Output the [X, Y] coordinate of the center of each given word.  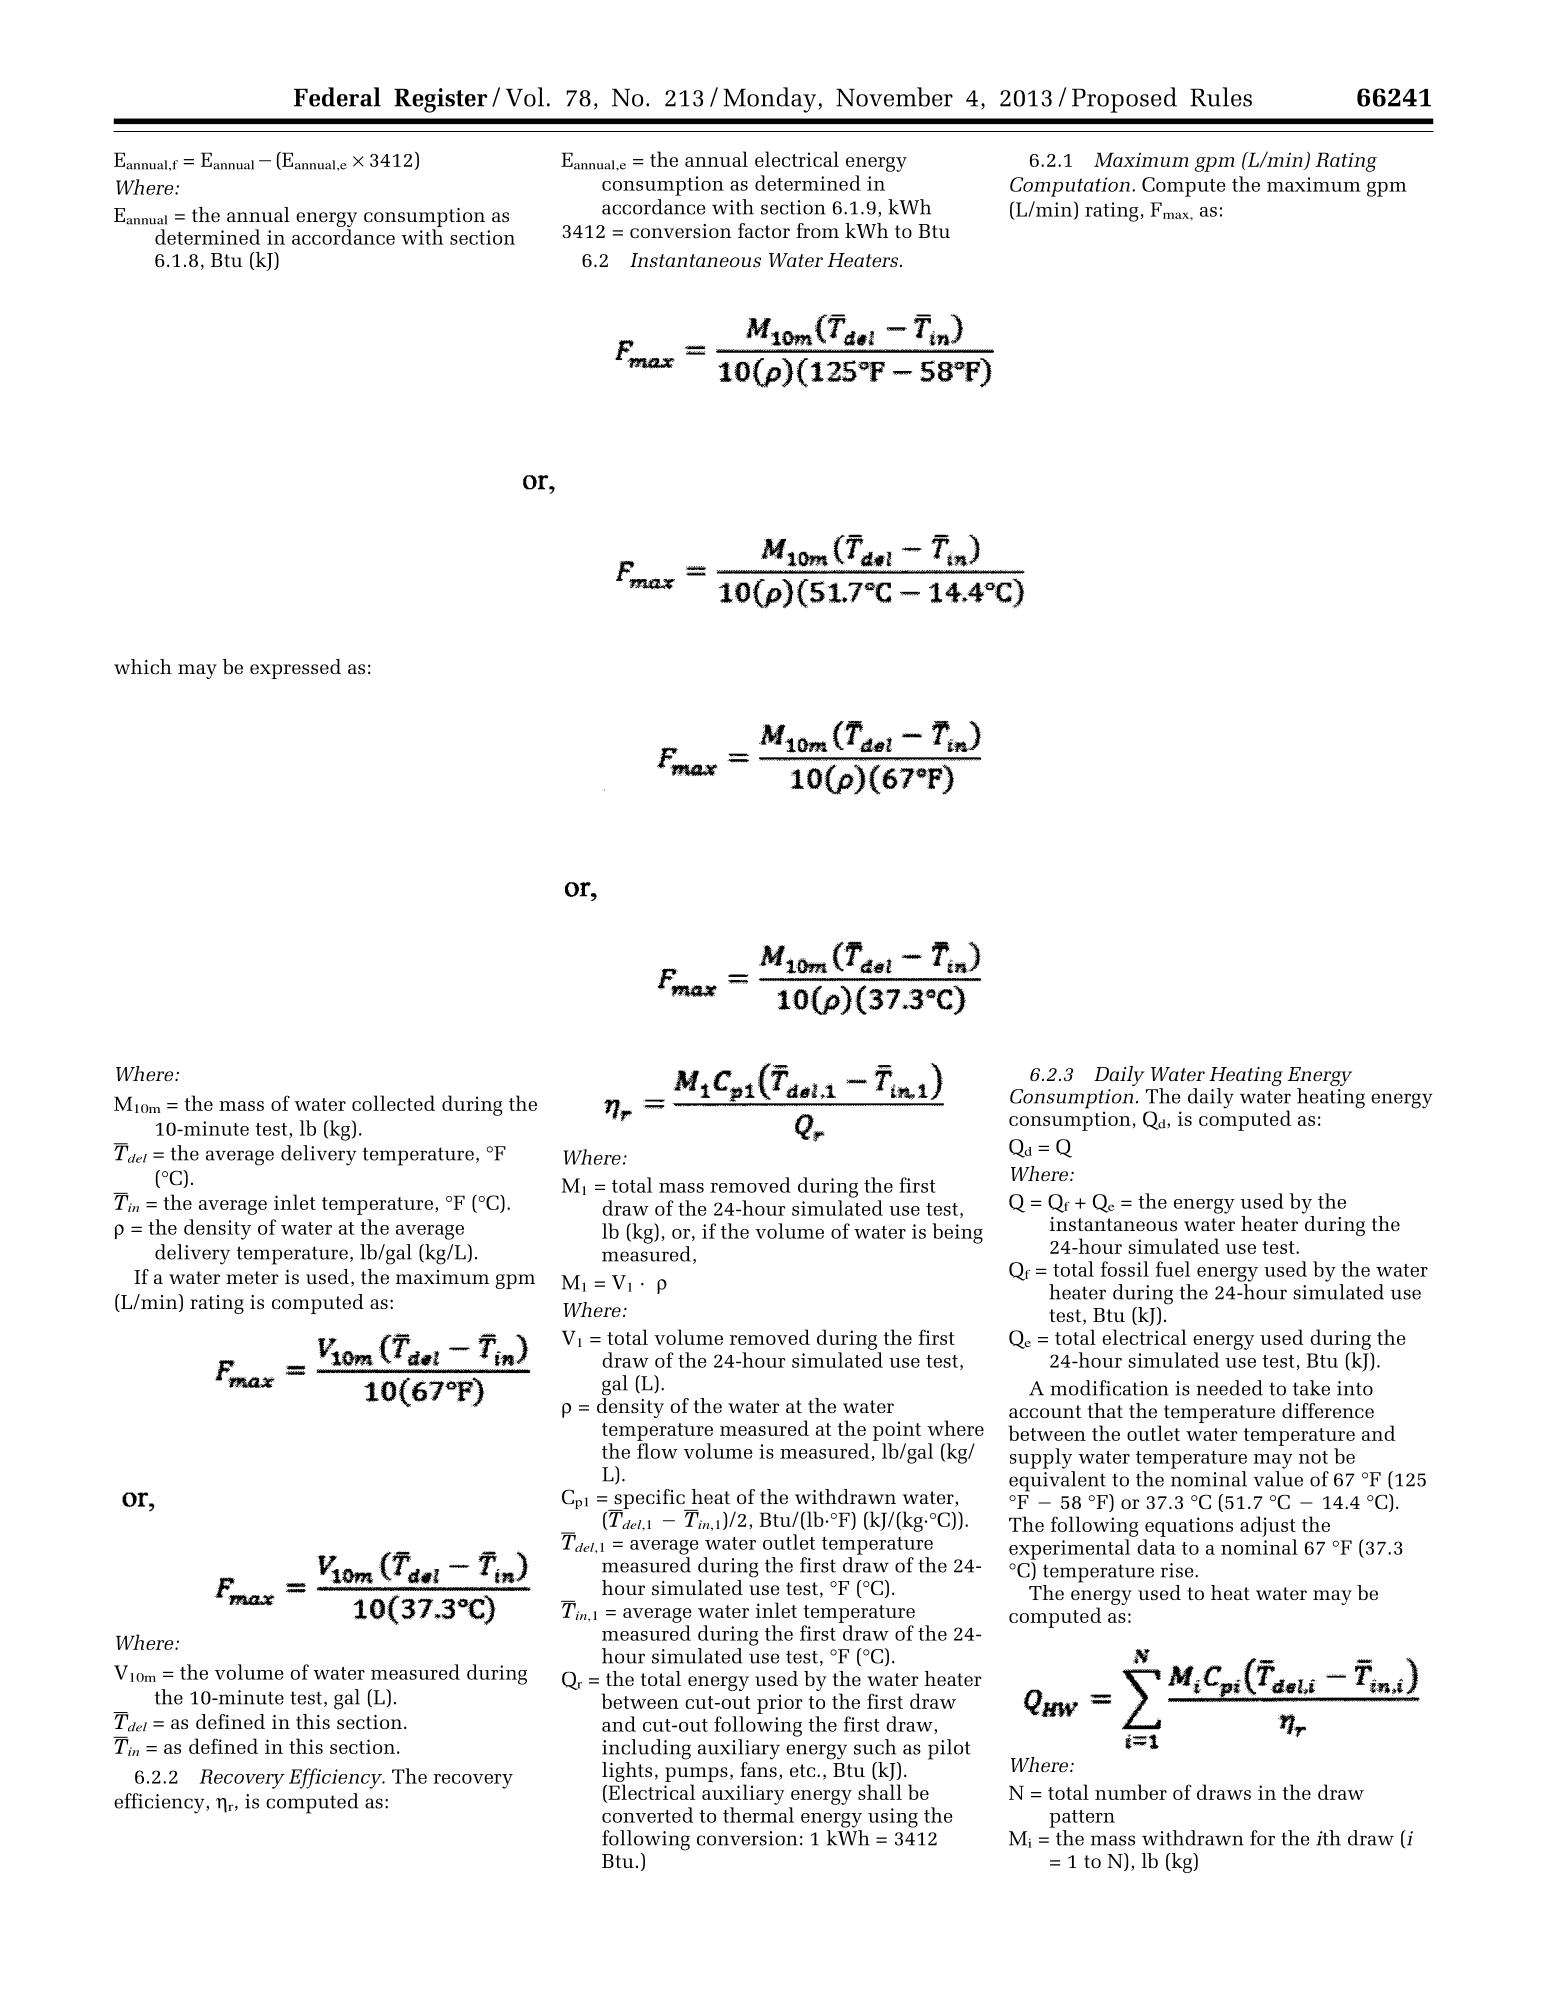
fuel [1173, 1269]
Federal [337, 97]
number [1131, 1792]
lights [627, 1773]
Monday [771, 100]
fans [758, 1768]
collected [393, 1103]
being [957, 1233]
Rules [1221, 97]
